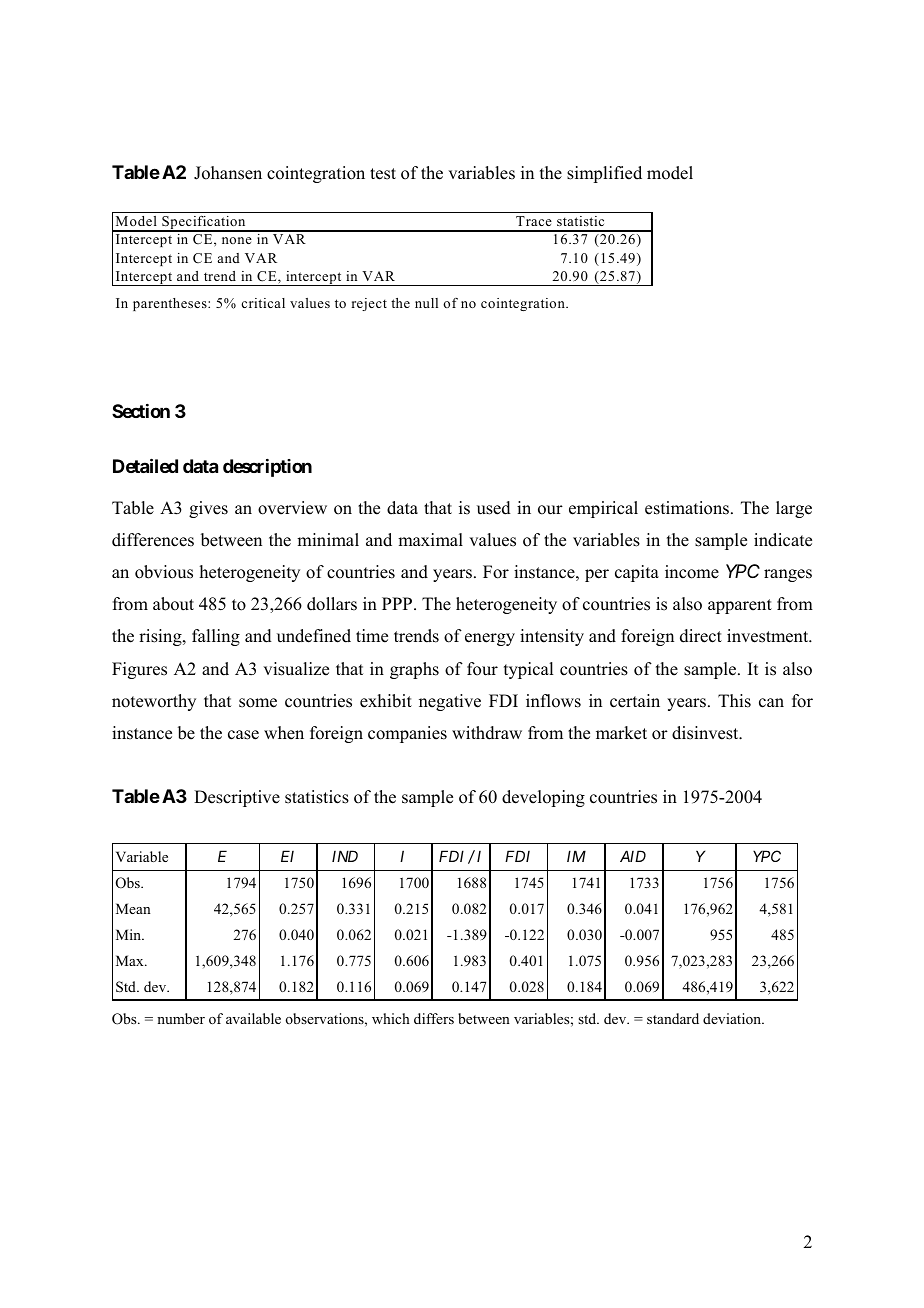 This screenshot has width=924, height=1308. Describe the element at coordinates (383, 174) in the screenshot. I see `test` at that location.
